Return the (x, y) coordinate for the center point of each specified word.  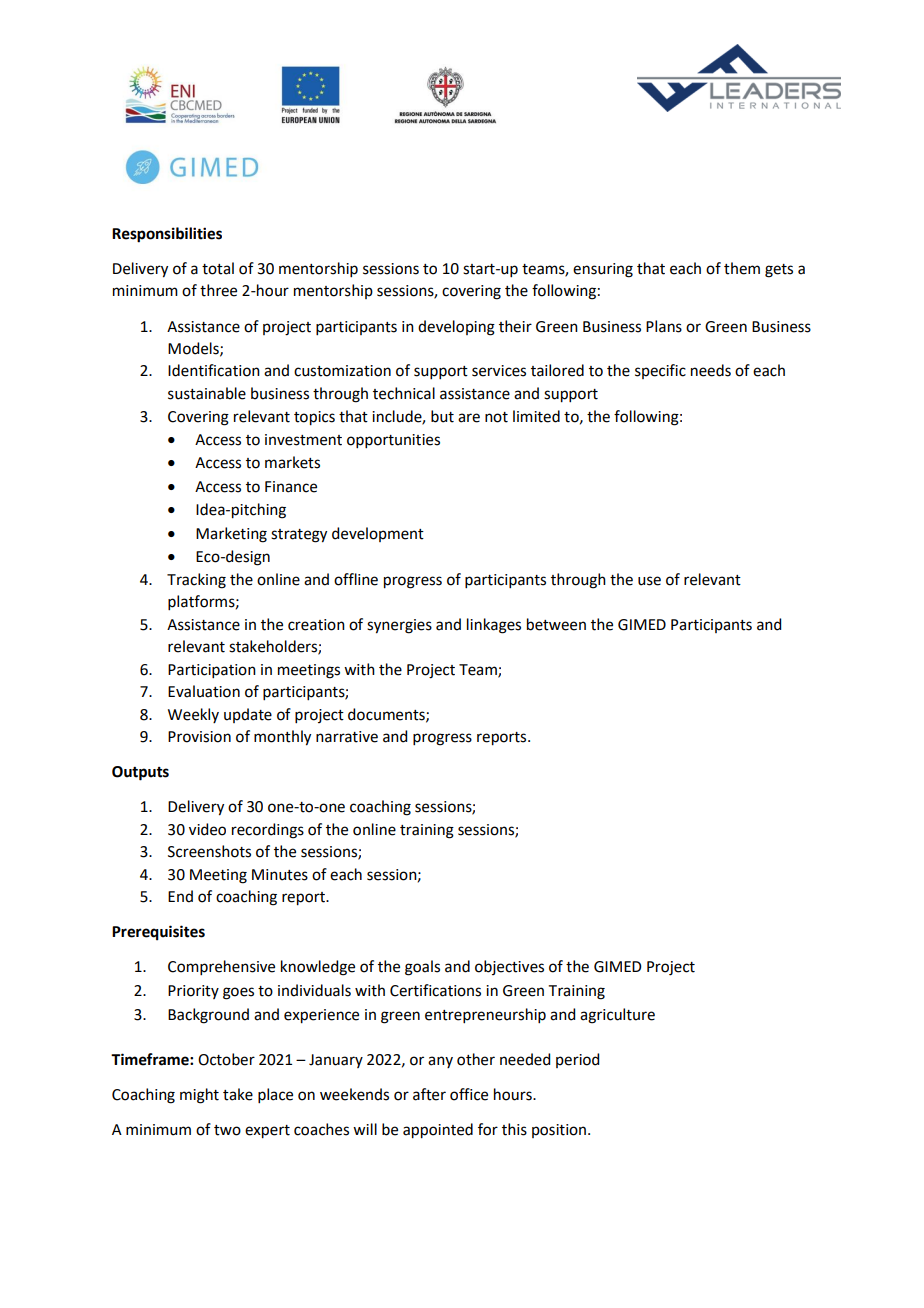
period (577, 1060)
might (199, 1096)
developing (456, 328)
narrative (347, 737)
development (378, 534)
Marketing (231, 535)
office (469, 1094)
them (742, 268)
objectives (509, 967)
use (649, 581)
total (218, 268)
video (207, 829)
